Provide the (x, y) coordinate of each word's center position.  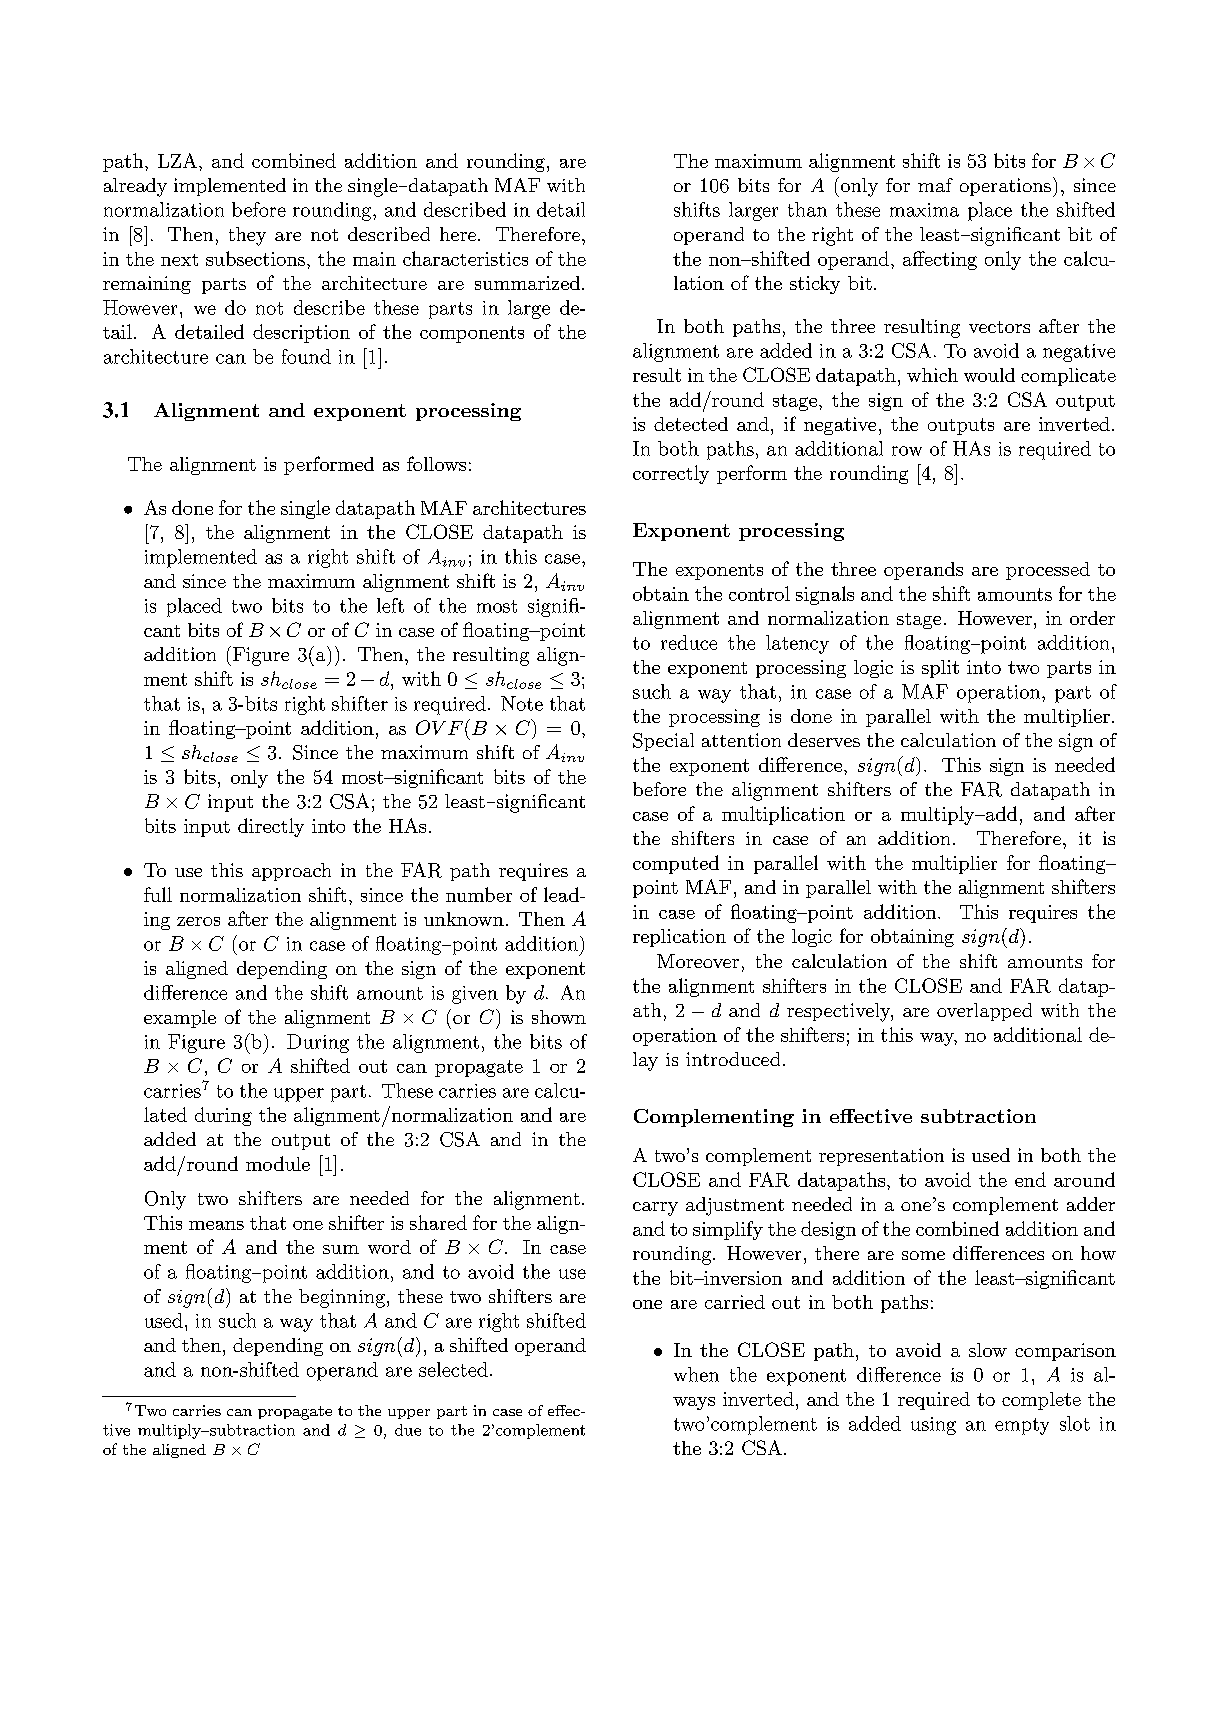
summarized (529, 283)
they (247, 236)
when (696, 1374)
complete (1041, 1401)
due (408, 1430)
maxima (924, 210)
